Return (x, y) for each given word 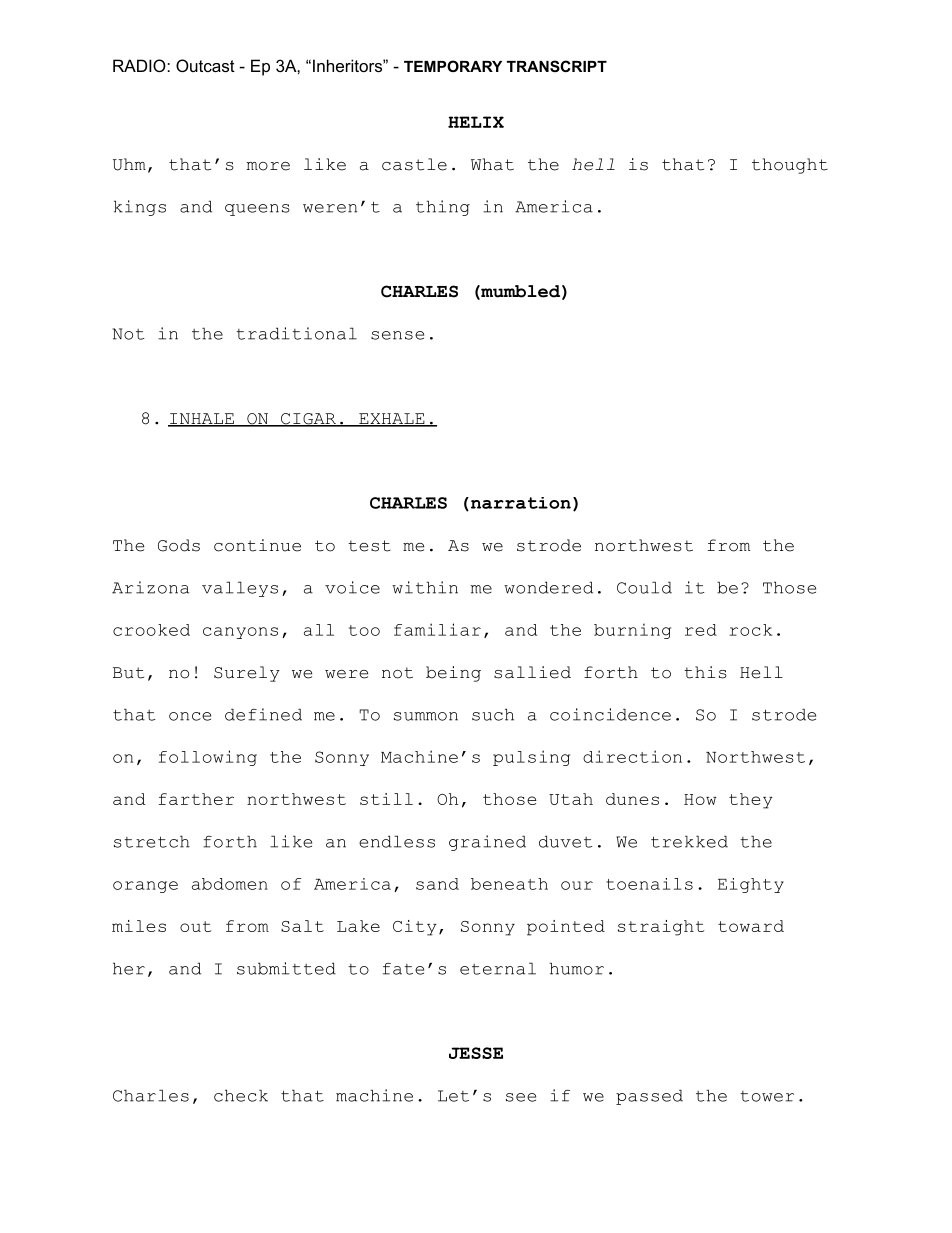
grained (487, 843)
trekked (689, 841)
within (425, 587)
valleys (240, 589)
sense (397, 335)
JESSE (476, 1053)
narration (519, 504)
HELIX (476, 122)
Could (644, 587)
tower (767, 1096)
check (241, 1095)
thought (790, 166)
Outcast (205, 65)
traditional (296, 333)
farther (196, 799)
